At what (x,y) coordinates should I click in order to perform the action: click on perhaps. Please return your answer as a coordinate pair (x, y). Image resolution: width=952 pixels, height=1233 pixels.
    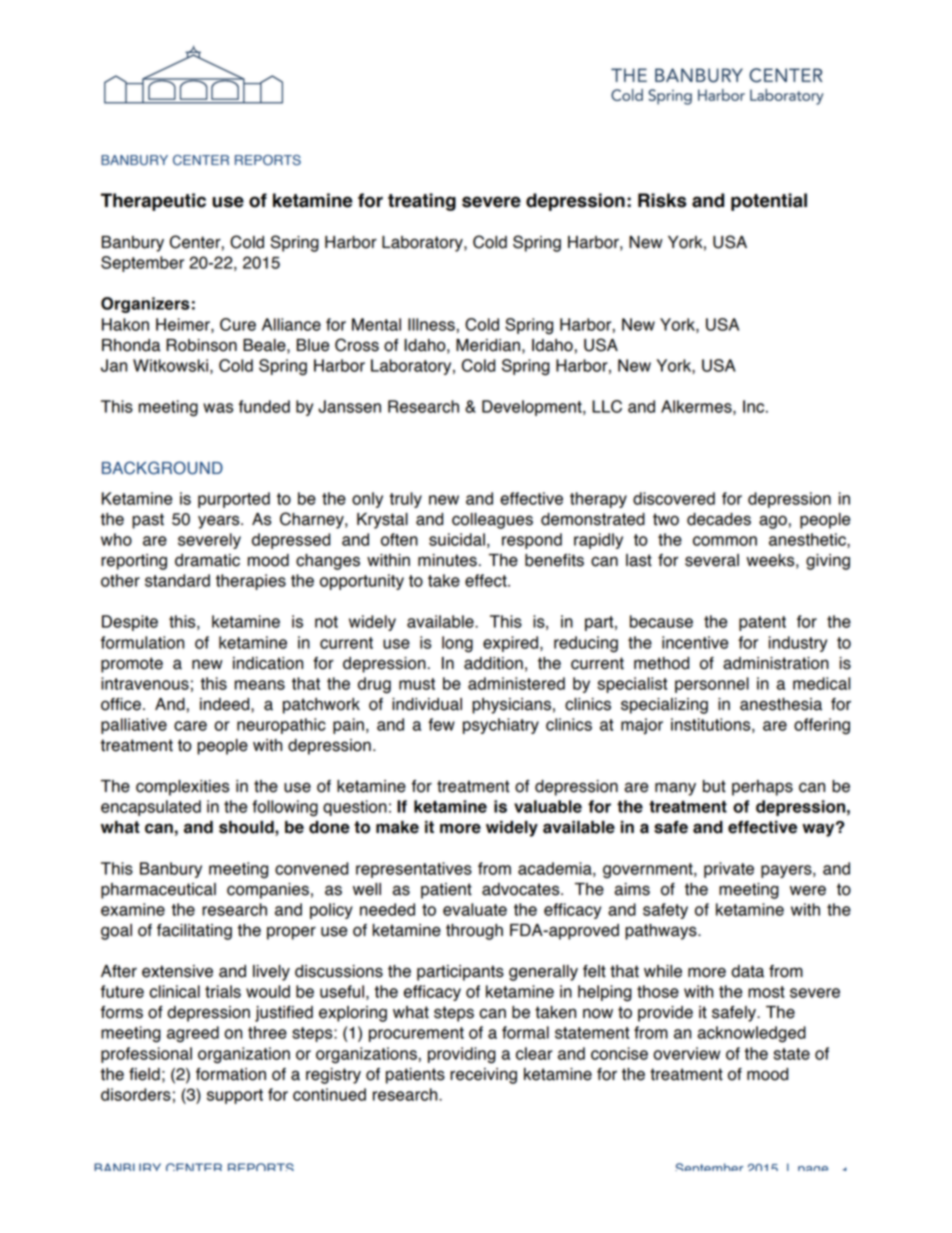
    Looking at the image, I should click on (762, 788).
